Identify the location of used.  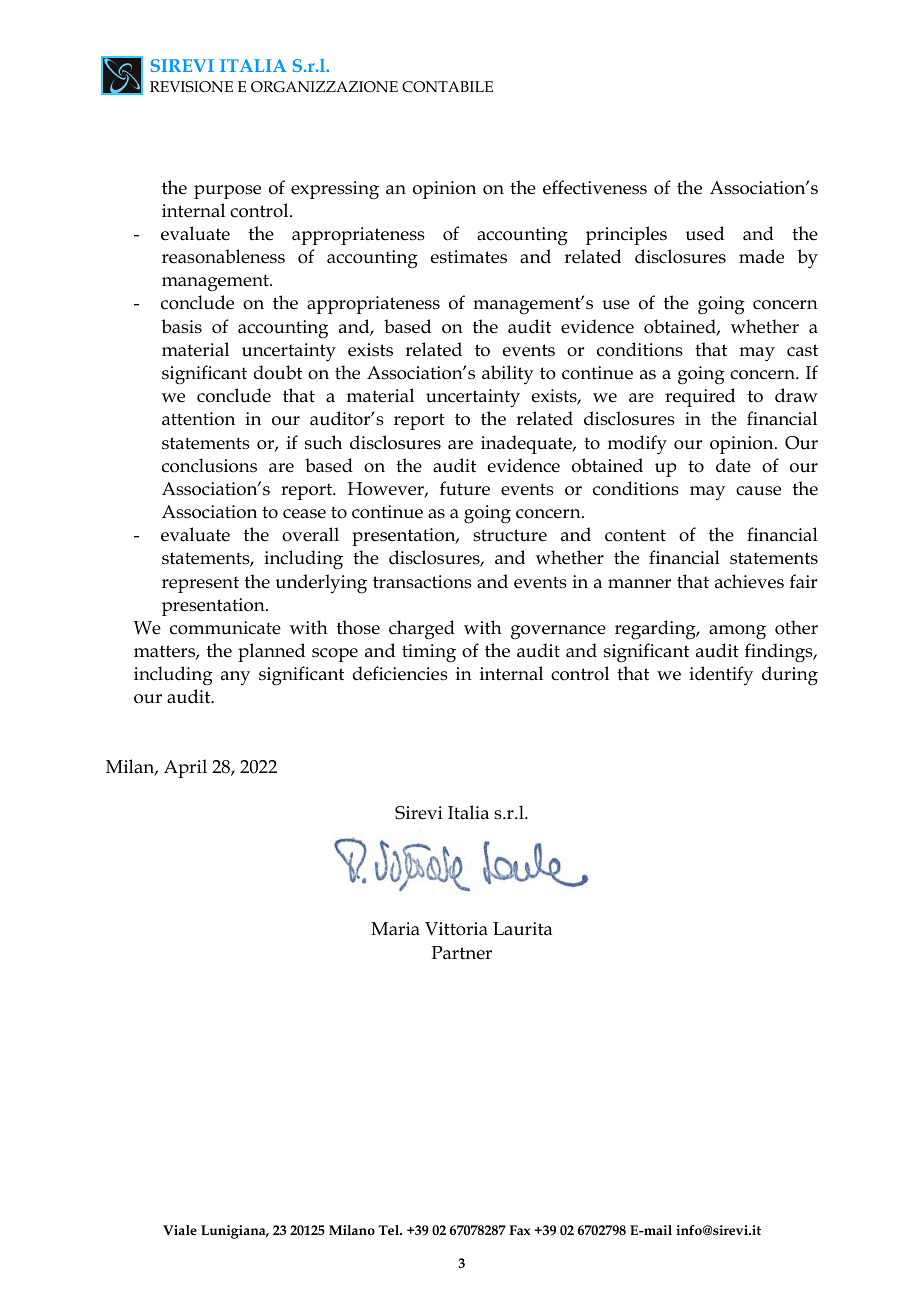
(705, 233).
